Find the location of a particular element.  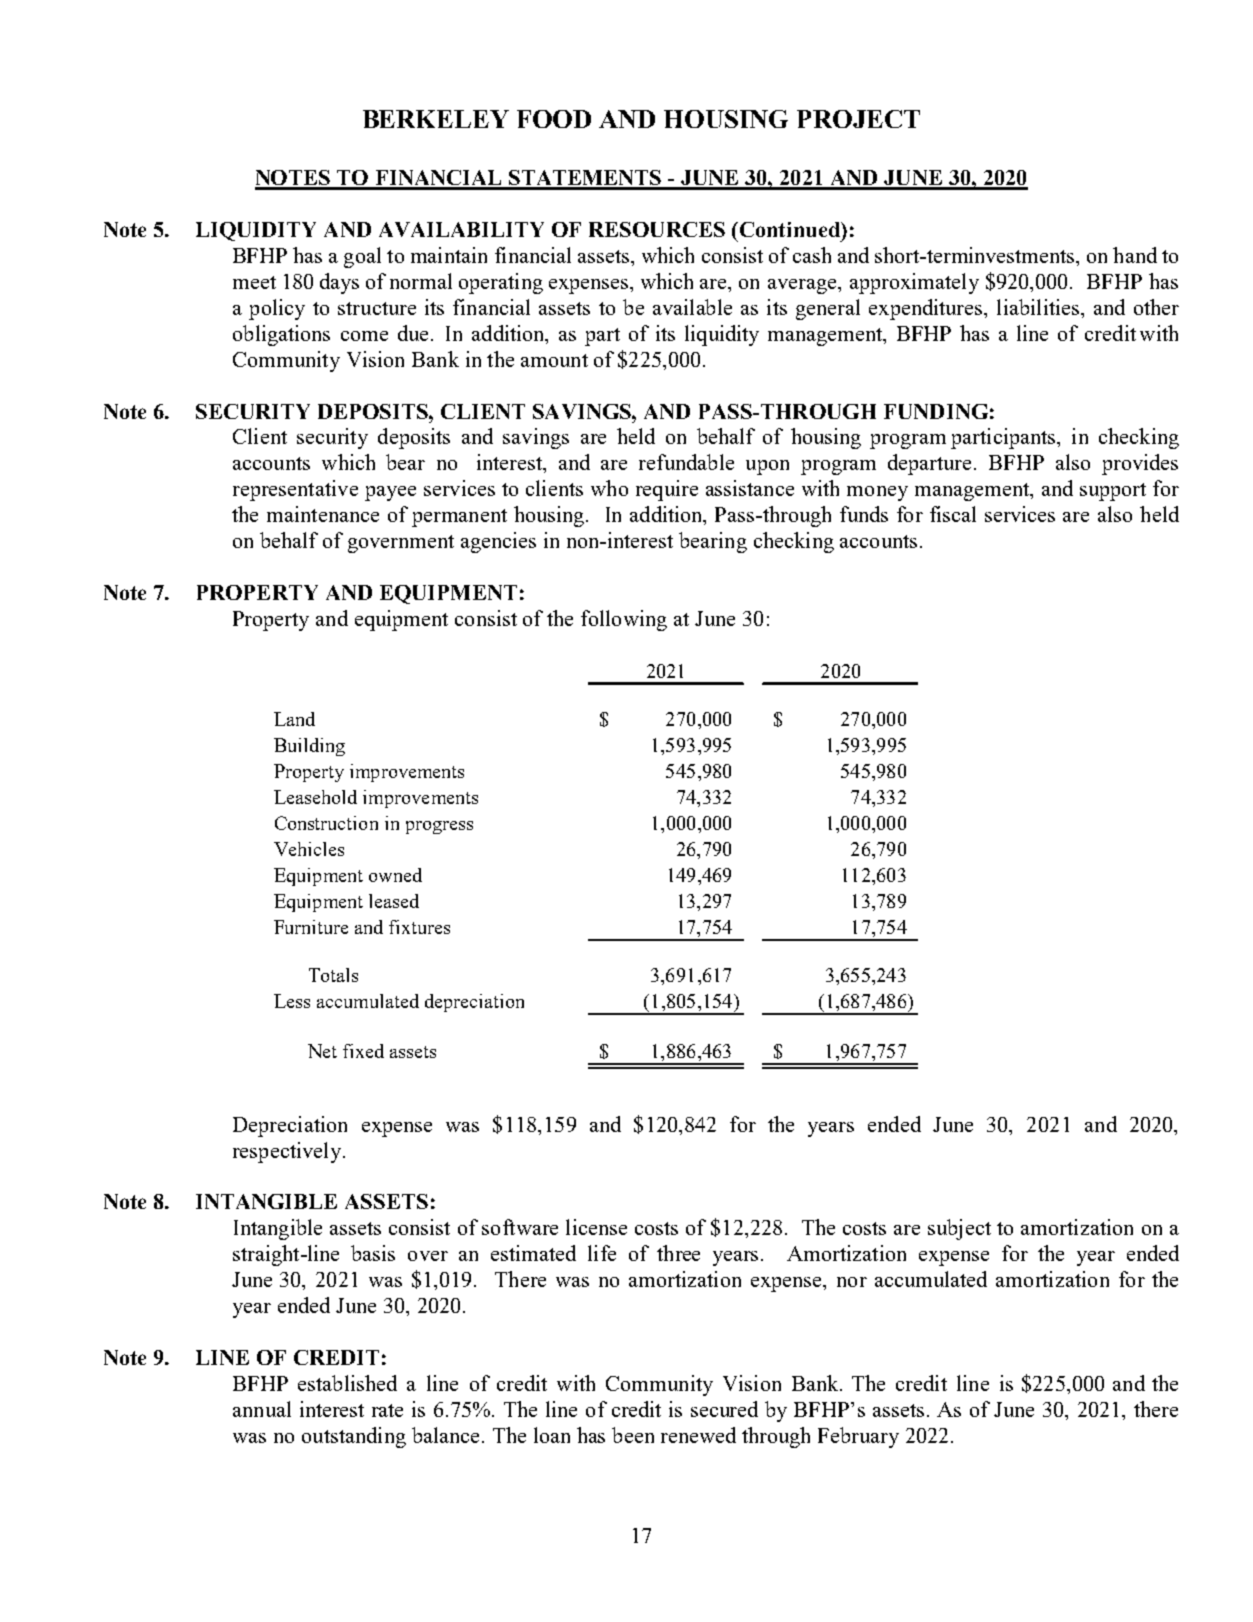

secured is located at coordinates (724, 1409).
